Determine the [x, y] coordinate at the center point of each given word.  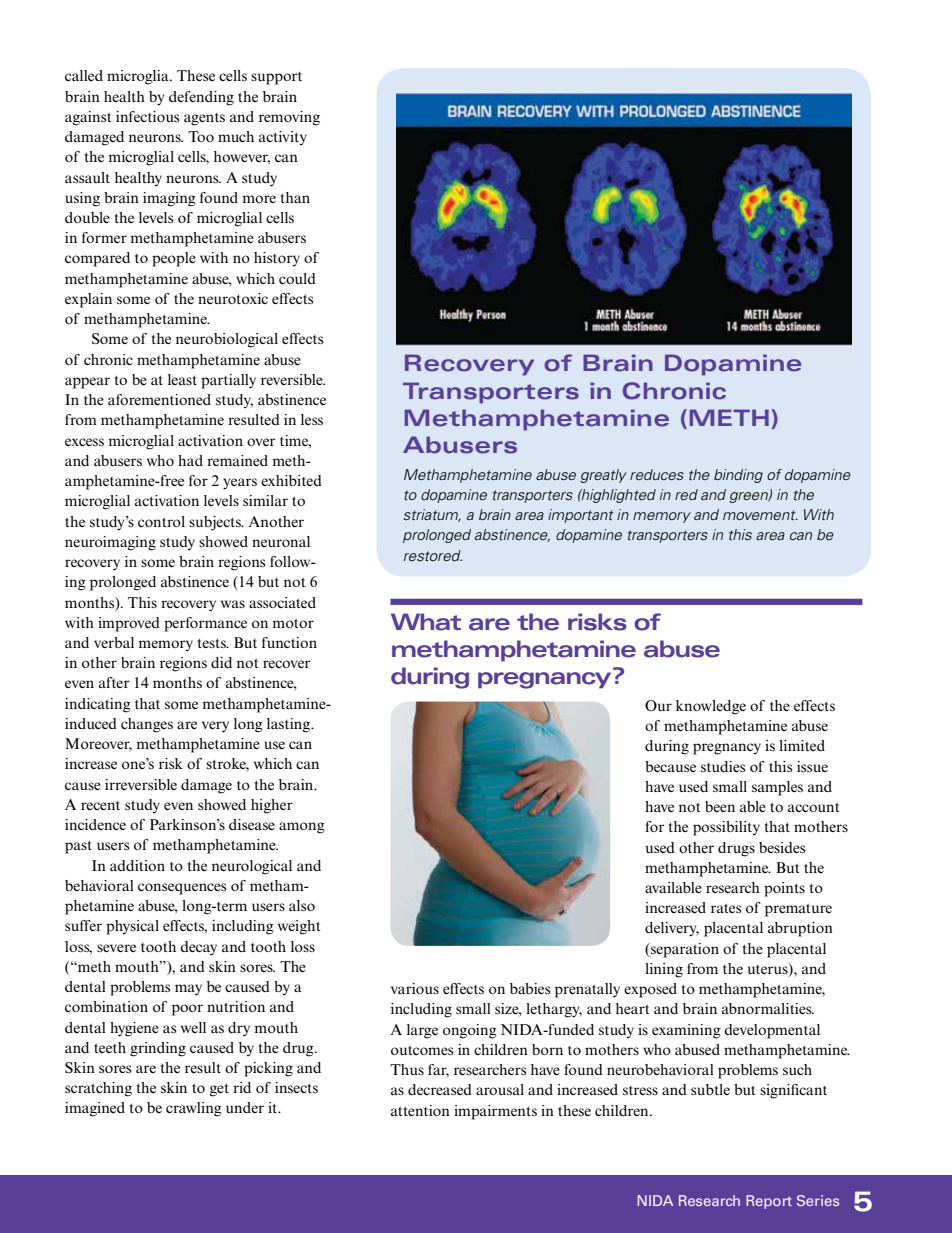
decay [198, 948]
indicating [98, 705]
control [161, 521]
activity [283, 138]
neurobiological [227, 340]
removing [289, 118]
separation [684, 950]
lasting [290, 725]
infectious [147, 116]
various [415, 988]
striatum [432, 515]
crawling [194, 1109]
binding [738, 476]
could [297, 278]
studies [723, 766]
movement [760, 515]
